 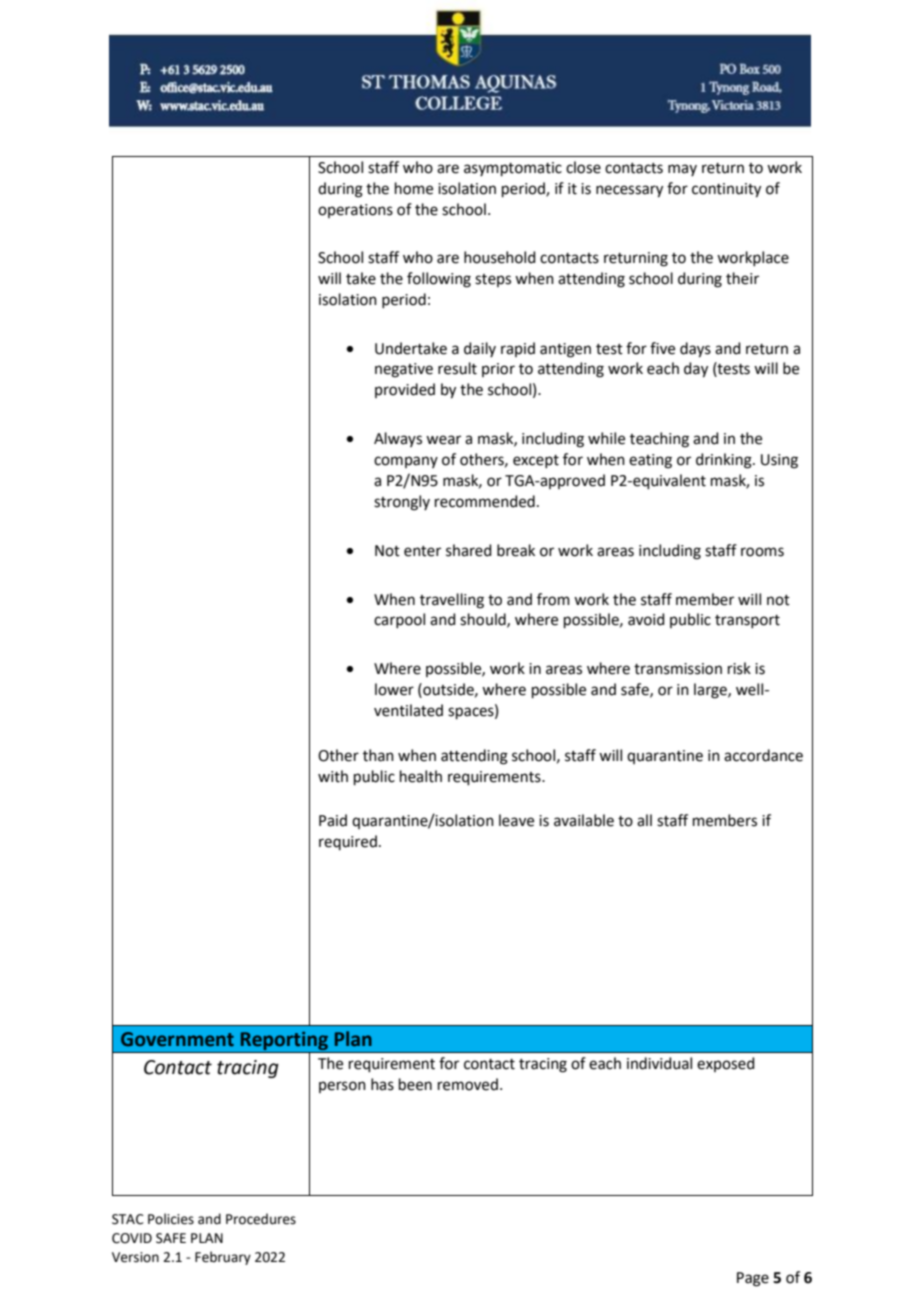 I want to click on health, so click(x=421, y=776).
